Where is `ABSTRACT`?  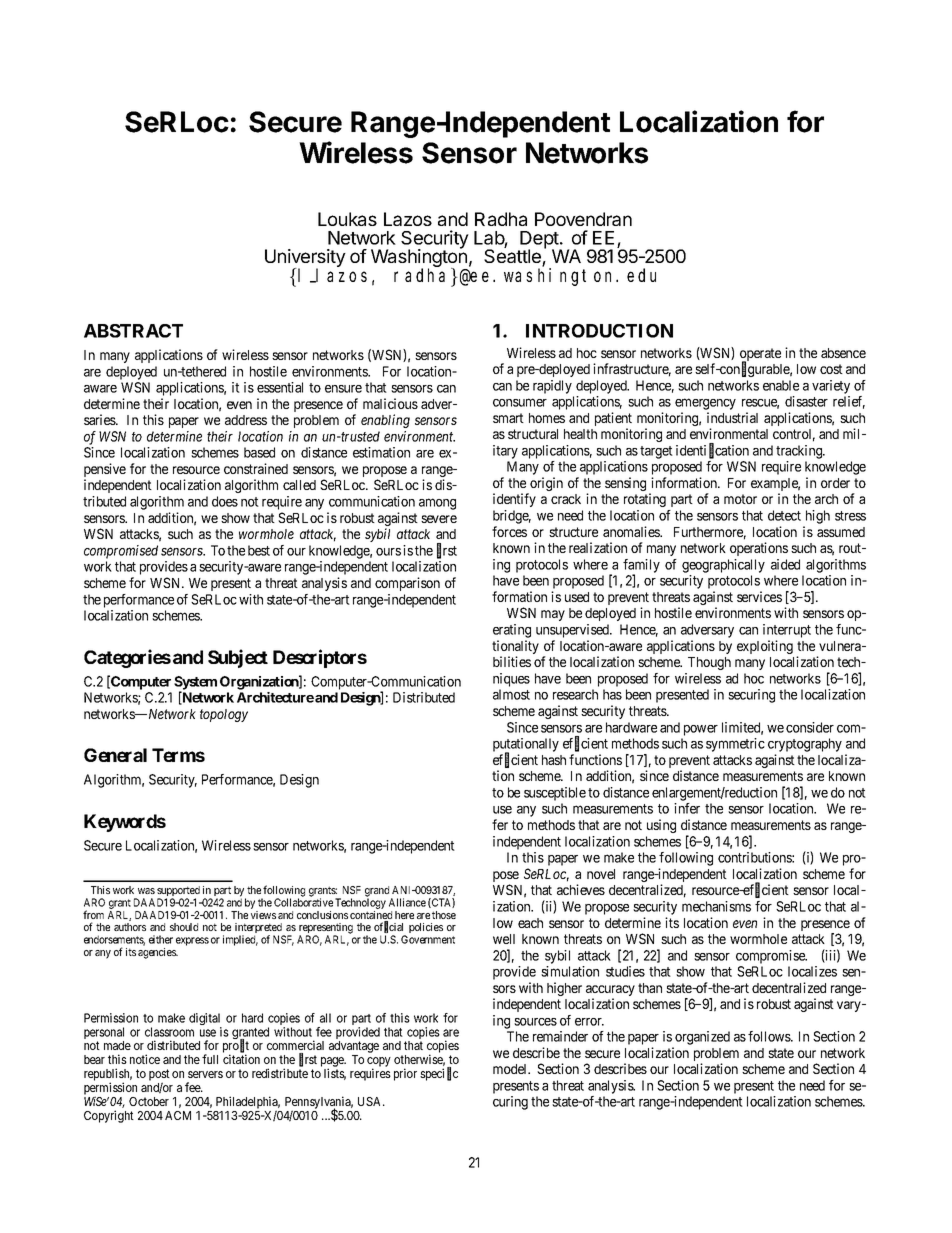 ABSTRACT is located at coordinates (133, 331).
